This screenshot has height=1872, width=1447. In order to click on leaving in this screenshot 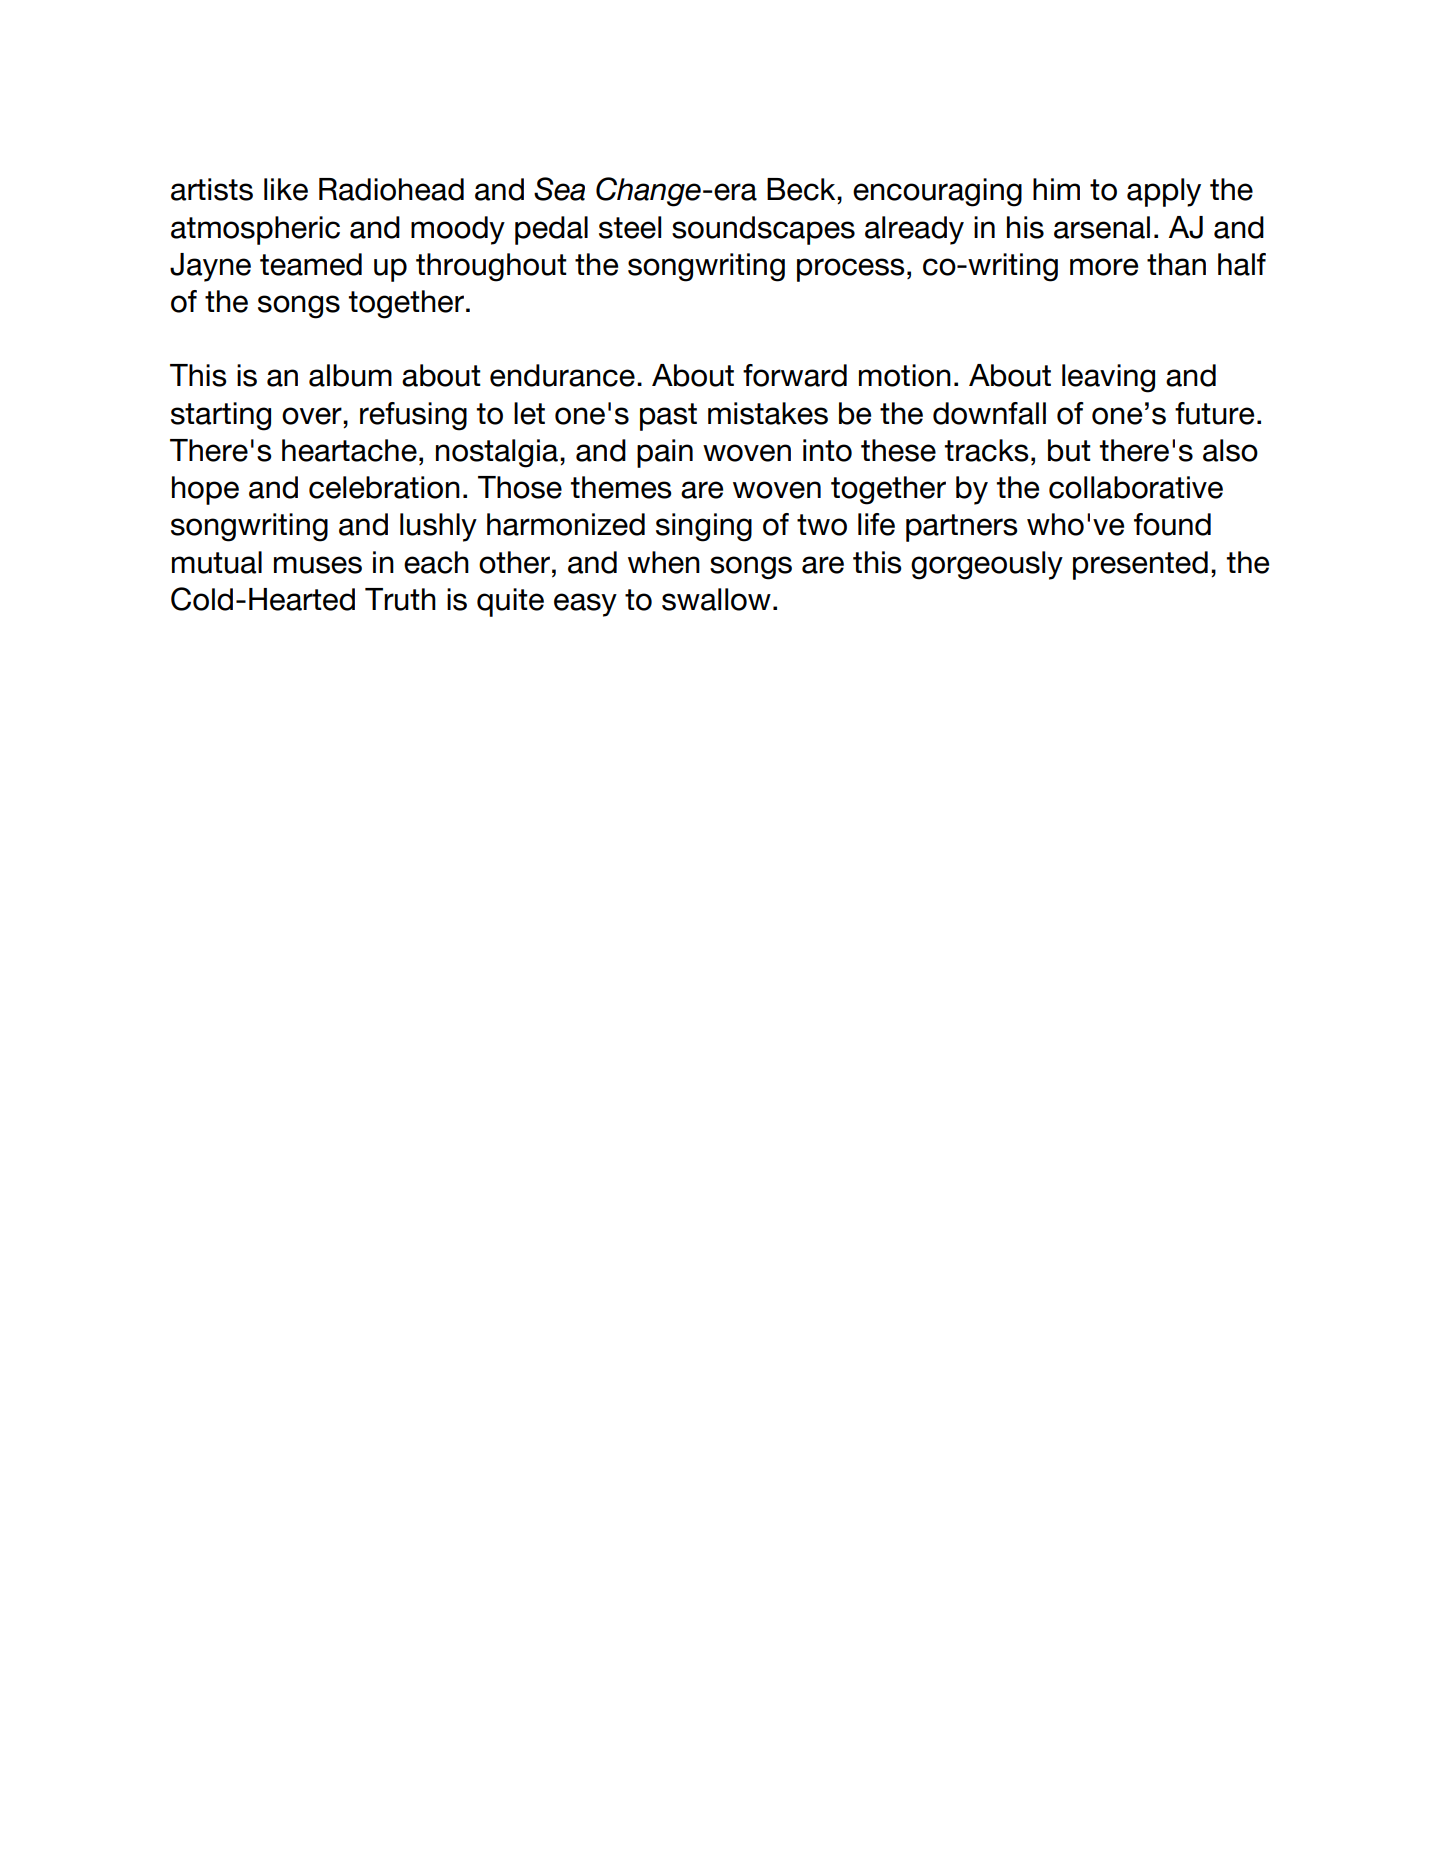, I will do `click(1108, 378)`.
